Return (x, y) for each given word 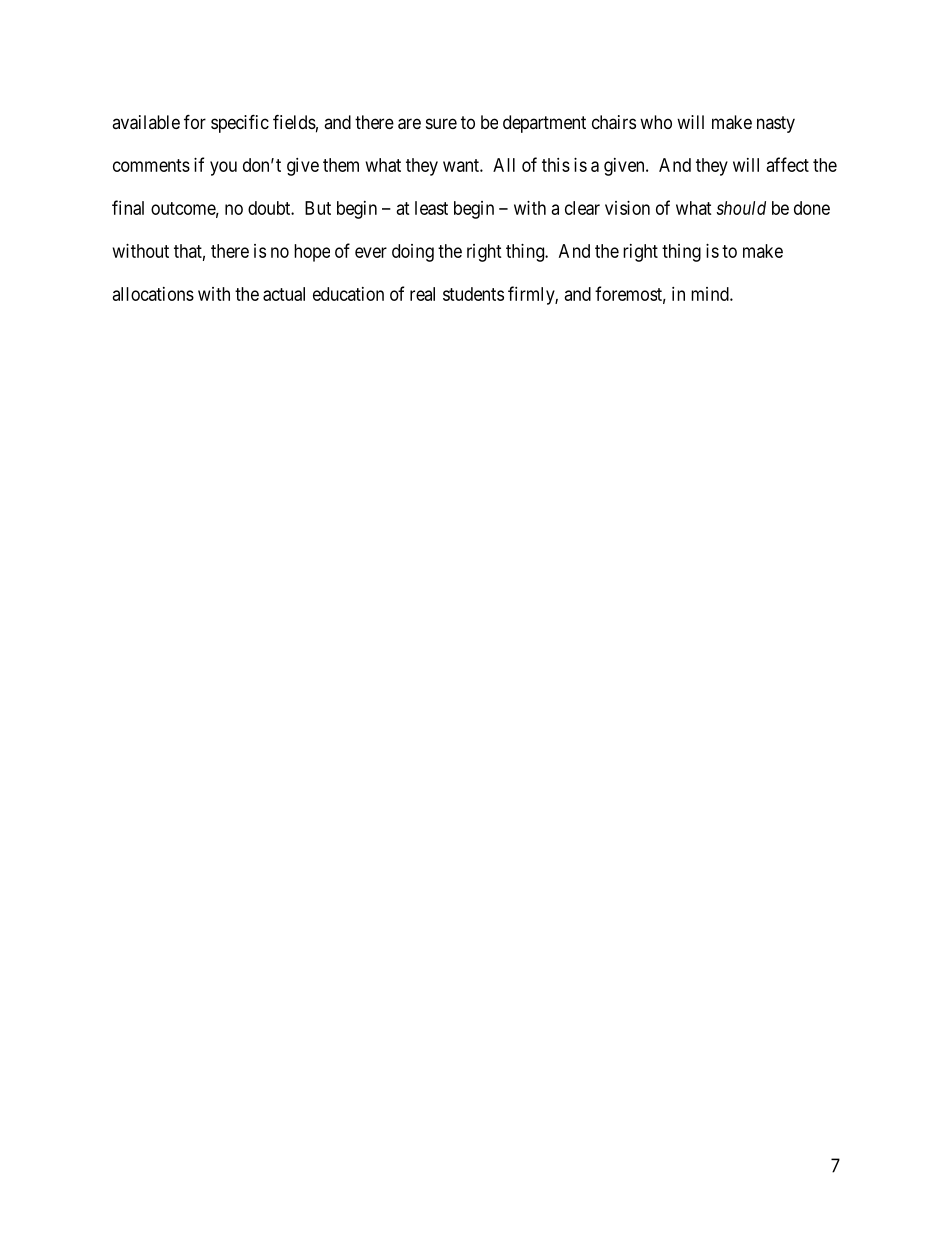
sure (441, 123)
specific (240, 123)
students (473, 294)
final (128, 207)
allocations (153, 294)
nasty (776, 124)
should (741, 208)
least (431, 208)
